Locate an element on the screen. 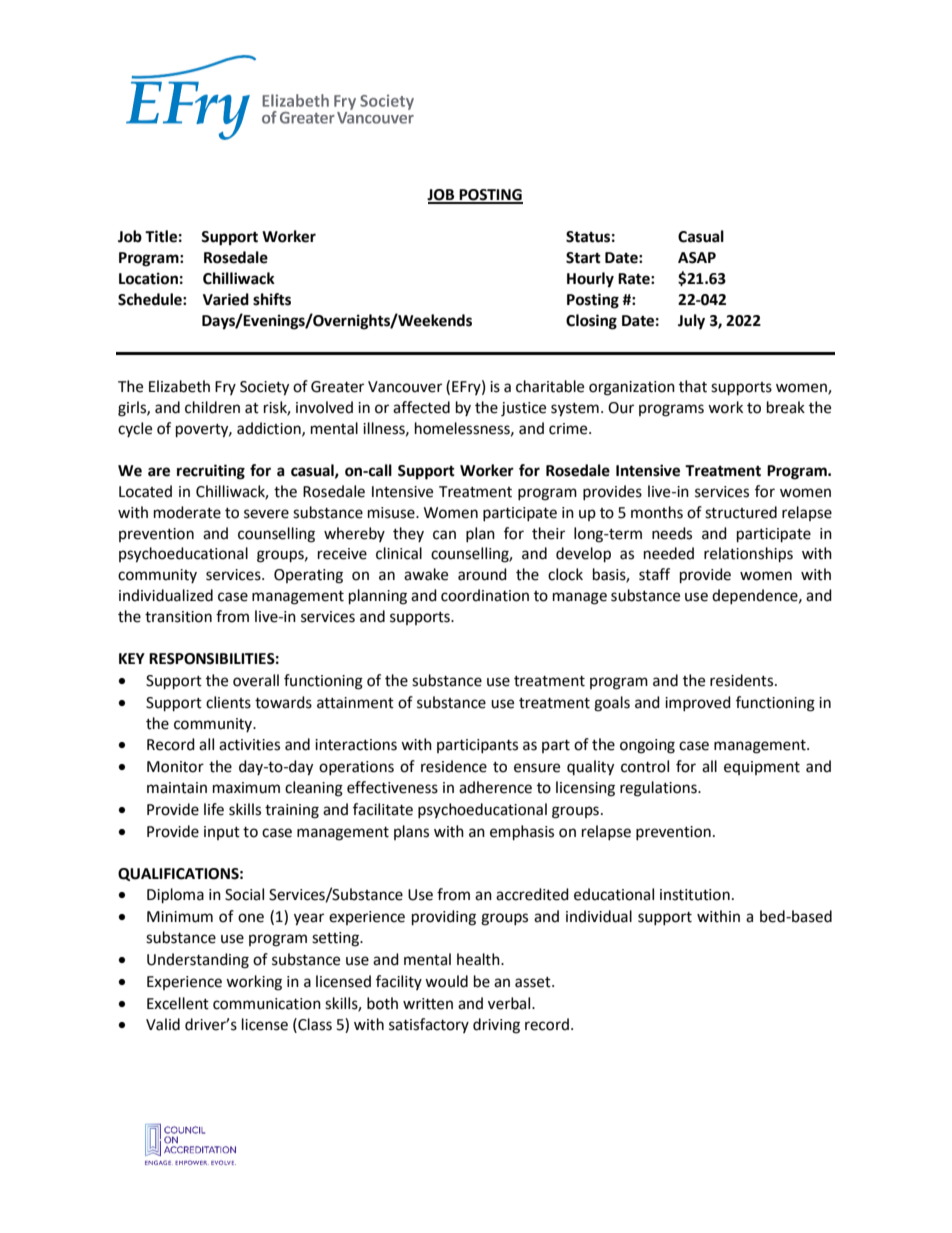 The height and width of the screenshot is (1233, 952). residence is located at coordinates (454, 766).
